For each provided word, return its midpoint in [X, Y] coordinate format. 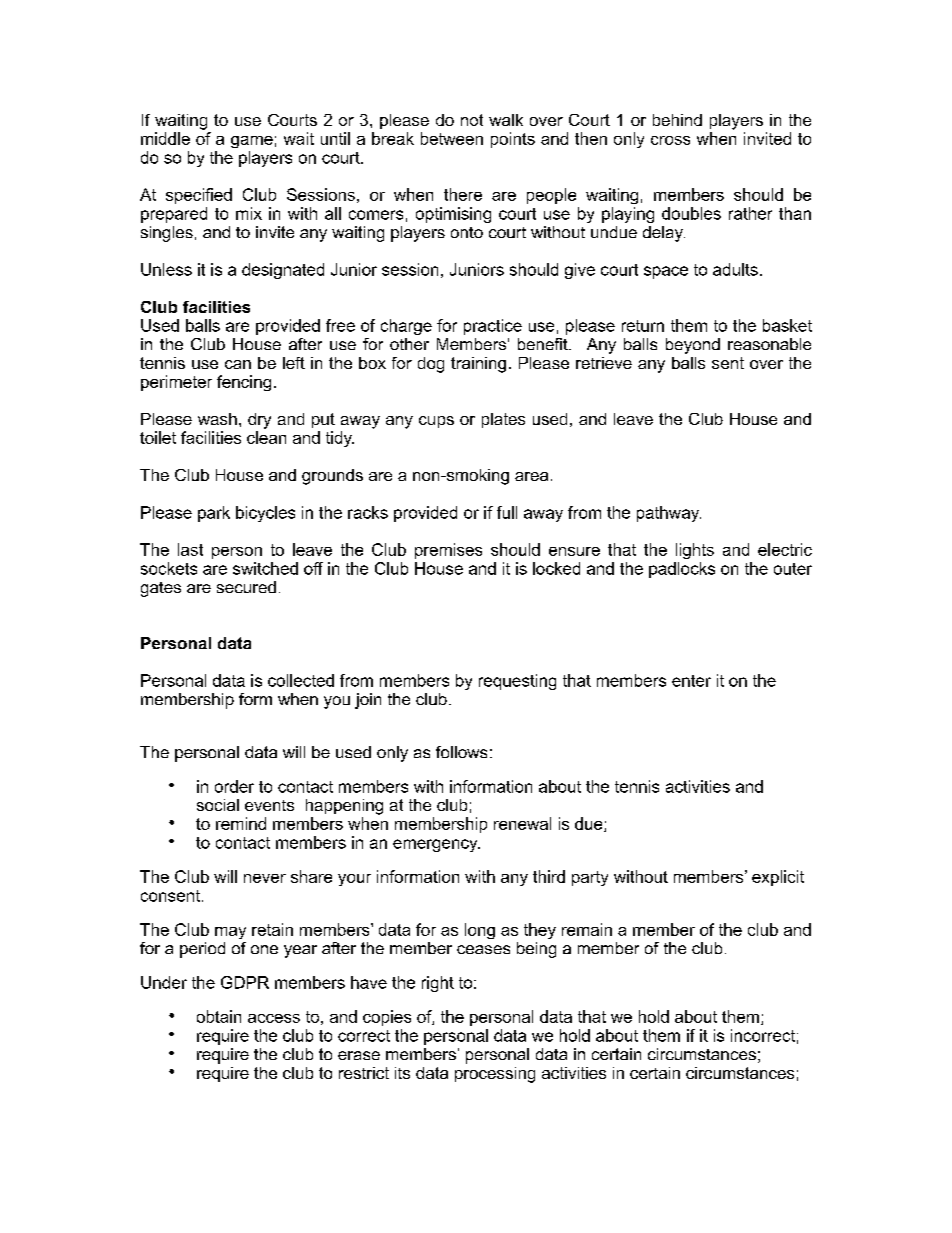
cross [670, 140]
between [452, 138]
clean [266, 437]
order [234, 786]
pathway [669, 514]
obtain [219, 1016]
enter [691, 681]
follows [461, 752]
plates [503, 420]
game [252, 142]
